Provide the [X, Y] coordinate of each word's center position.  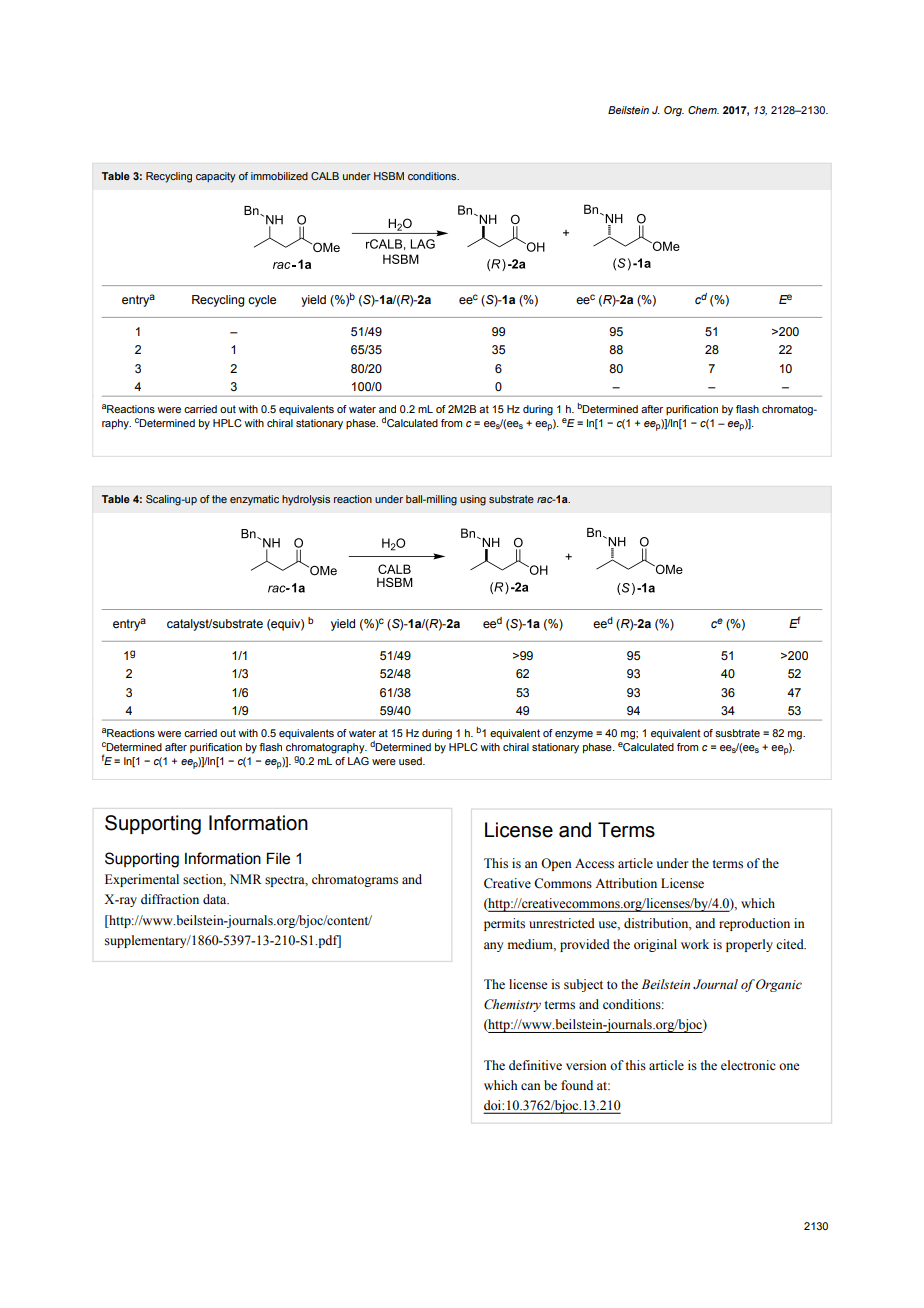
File [278, 858]
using [473, 500]
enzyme [574, 735]
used [411, 761]
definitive [535, 1065]
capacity [216, 177]
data [216, 899]
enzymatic [254, 500]
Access [594, 864]
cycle [262, 301]
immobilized [279, 176]
